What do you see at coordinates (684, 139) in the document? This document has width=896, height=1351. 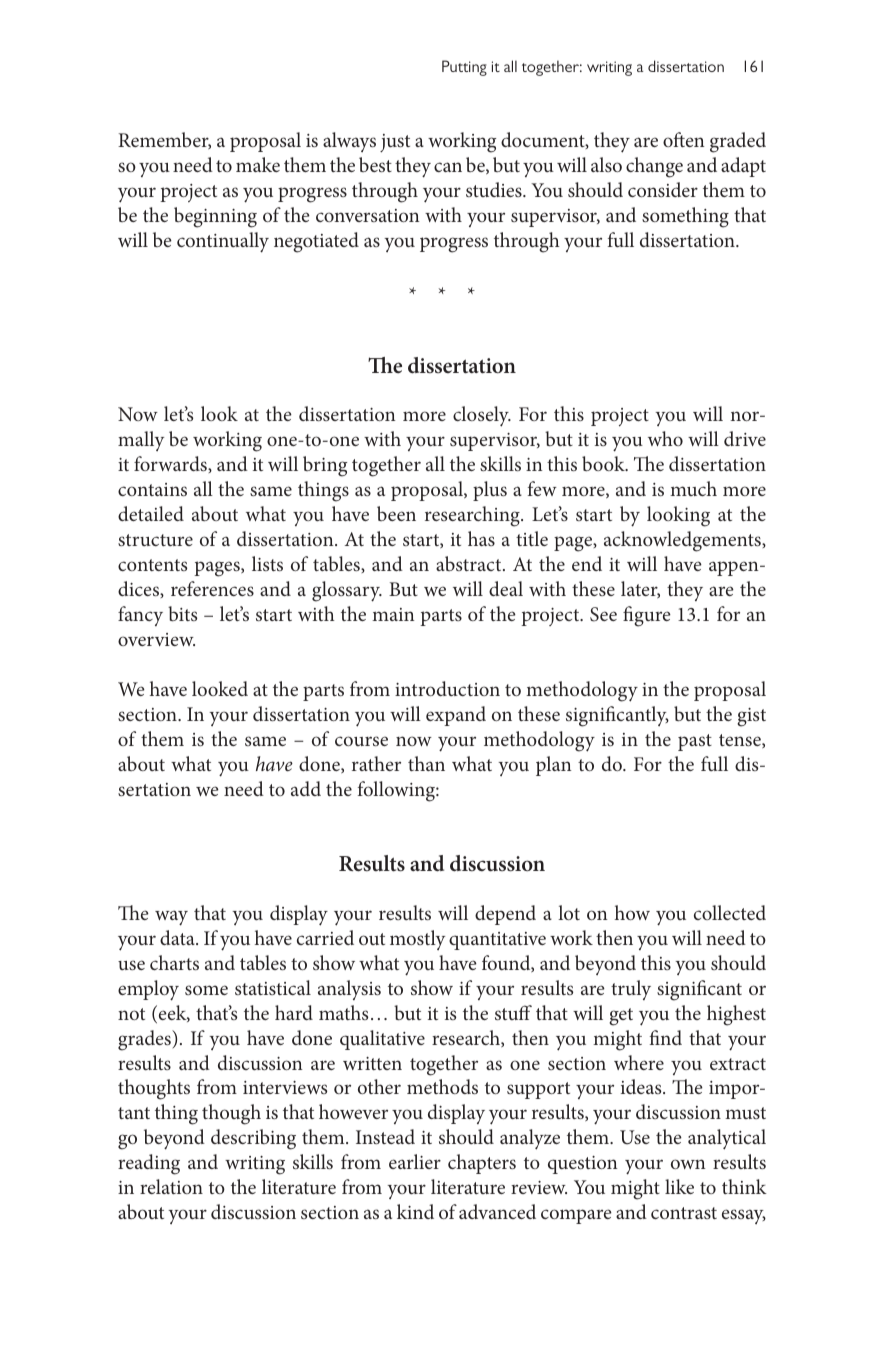 I see `often` at bounding box center [684, 139].
